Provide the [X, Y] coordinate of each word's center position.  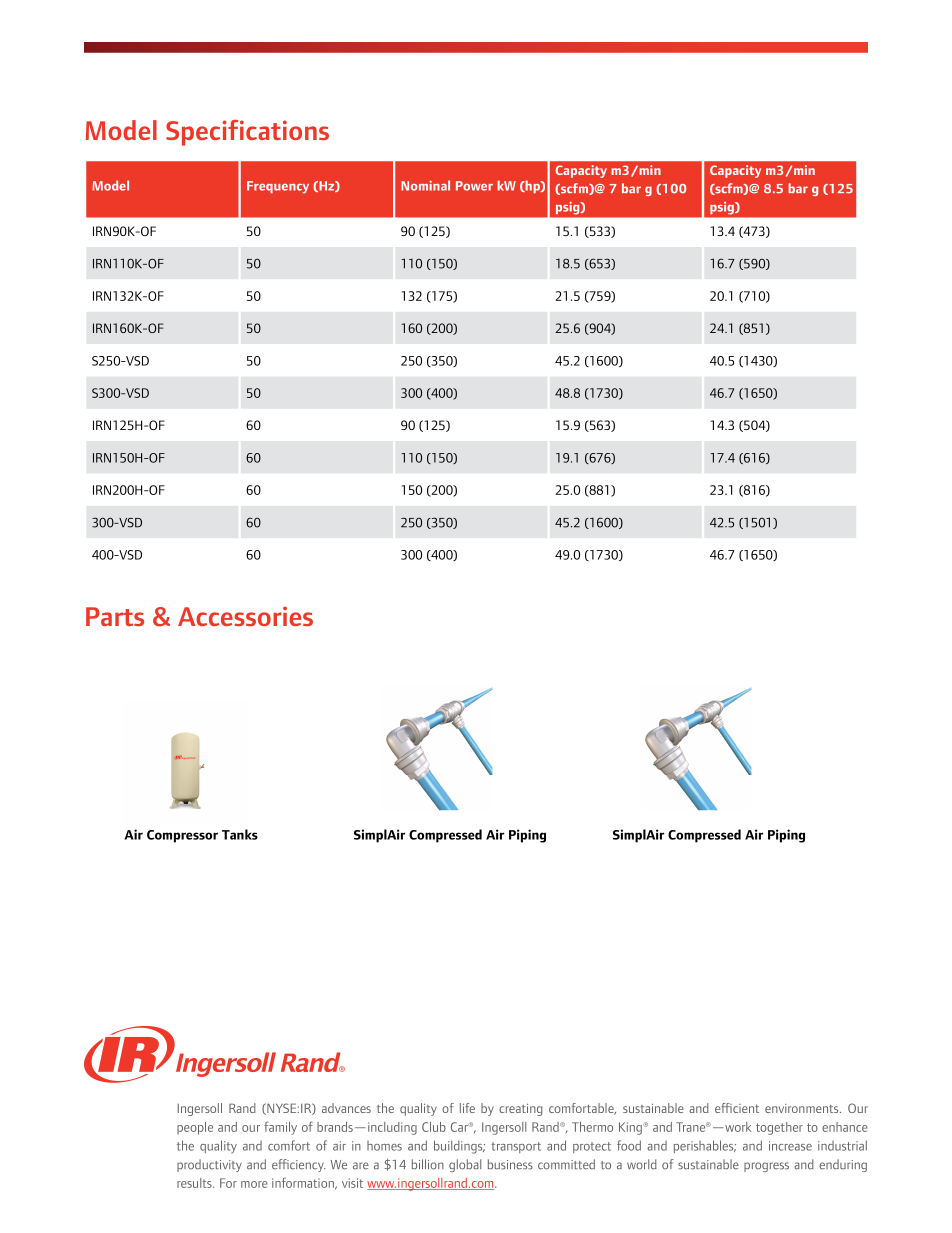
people [195, 1128]
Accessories [245, 616]
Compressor [182, 836]
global [465, 1165]
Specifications [247, 133]
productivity [209, 1165]
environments [803, 1108]
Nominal [425, 185]
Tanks [240, 834]
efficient [737, 1108]
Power [474, 186]
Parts [115, 616]
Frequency [278, 187]
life [467, 1108]
